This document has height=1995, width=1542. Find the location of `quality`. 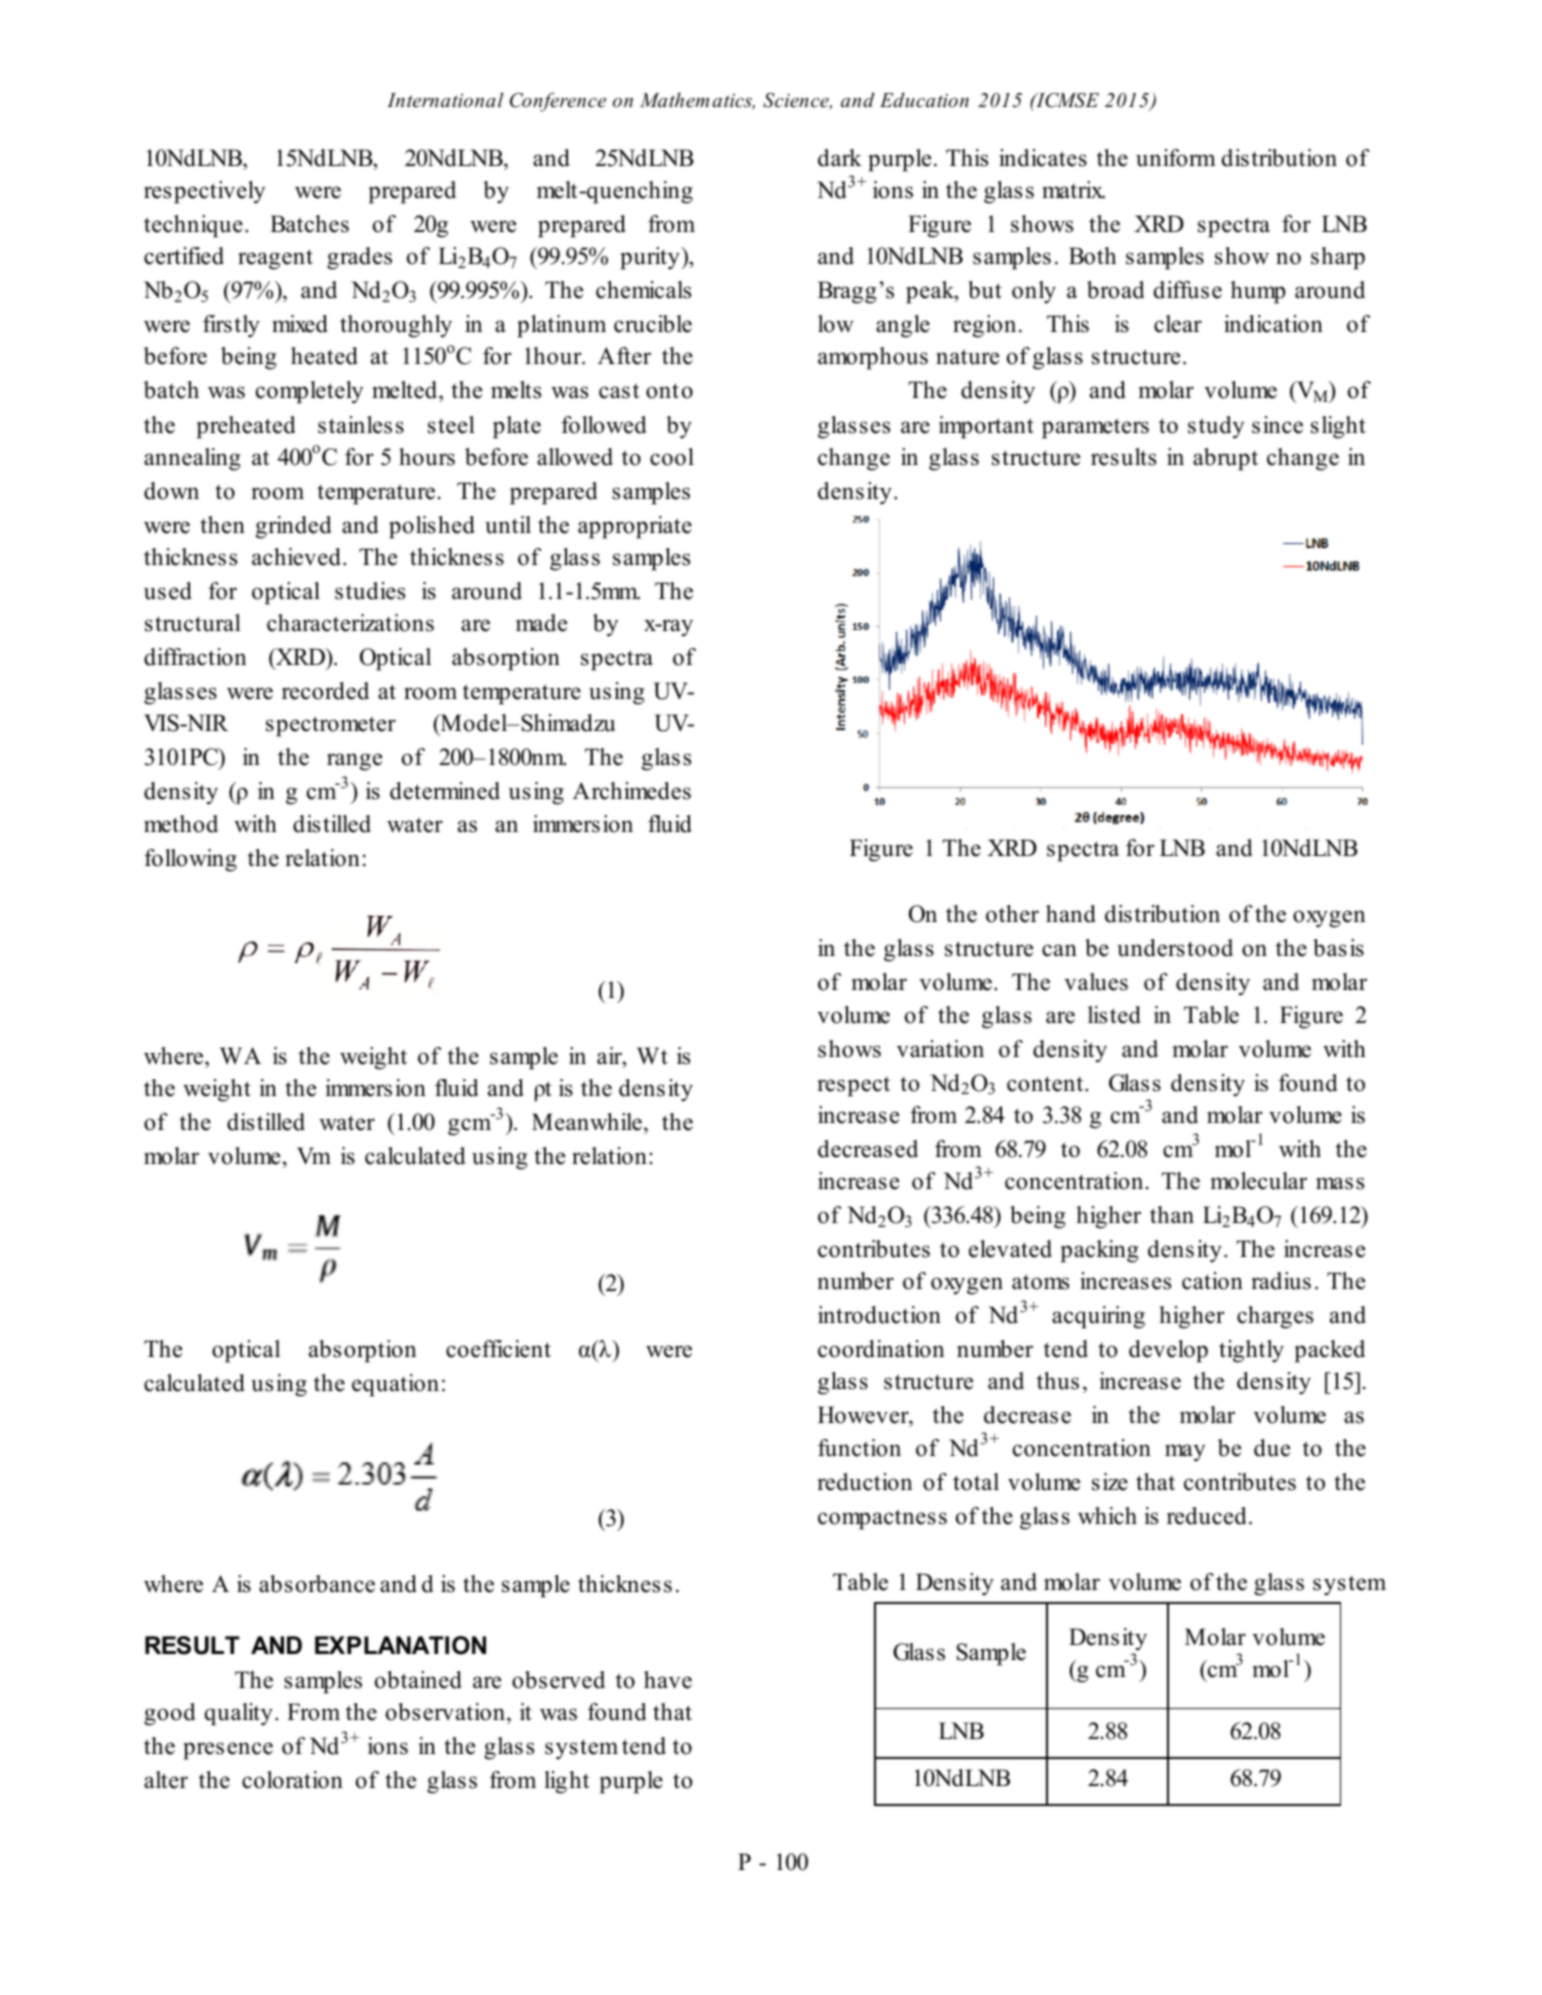

quality is located at coordinates (239, 1714).
